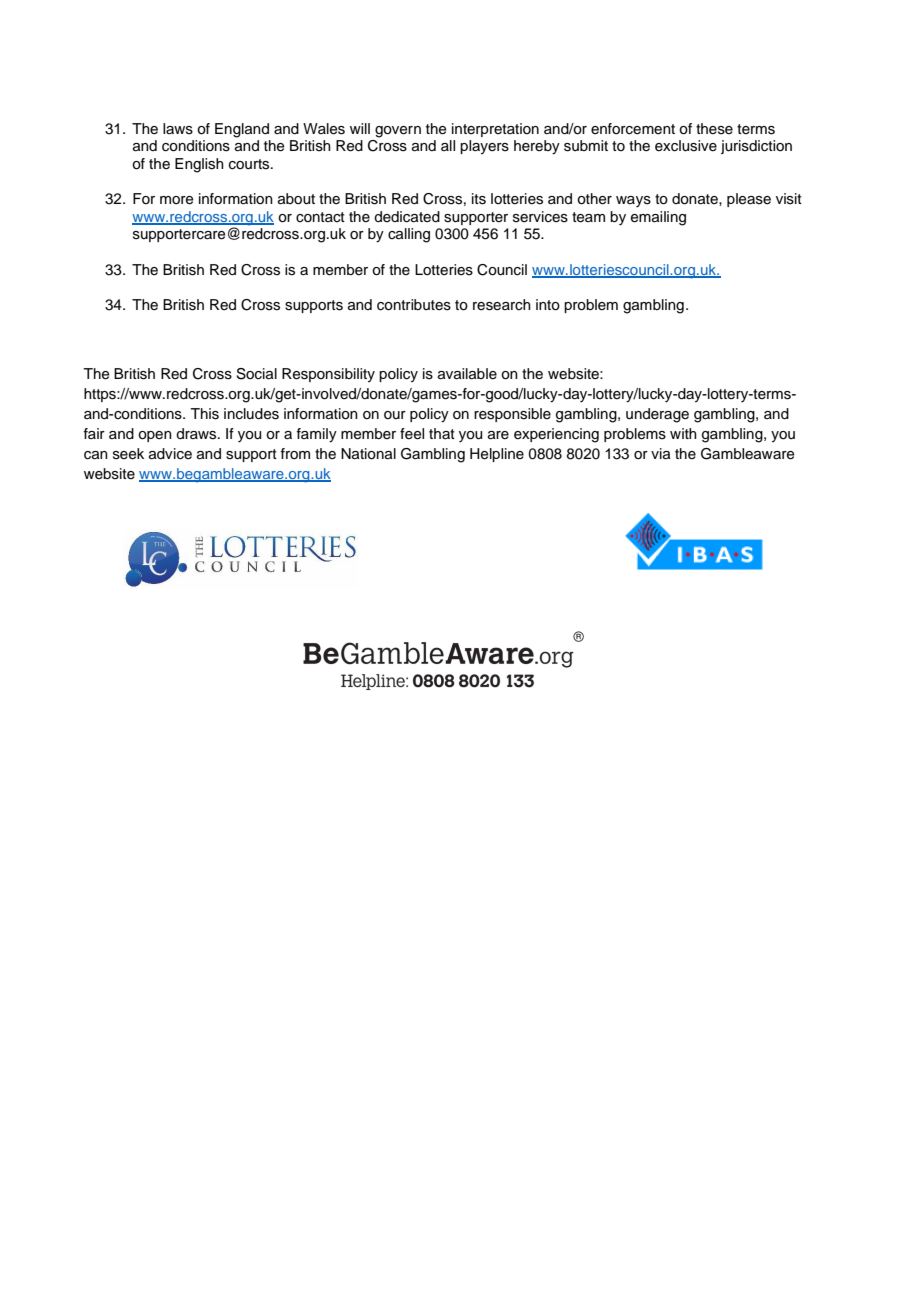  What do you see at coordinates (502, 305) in the screenshot?
I see `research` at bounding box center [502, 305].
